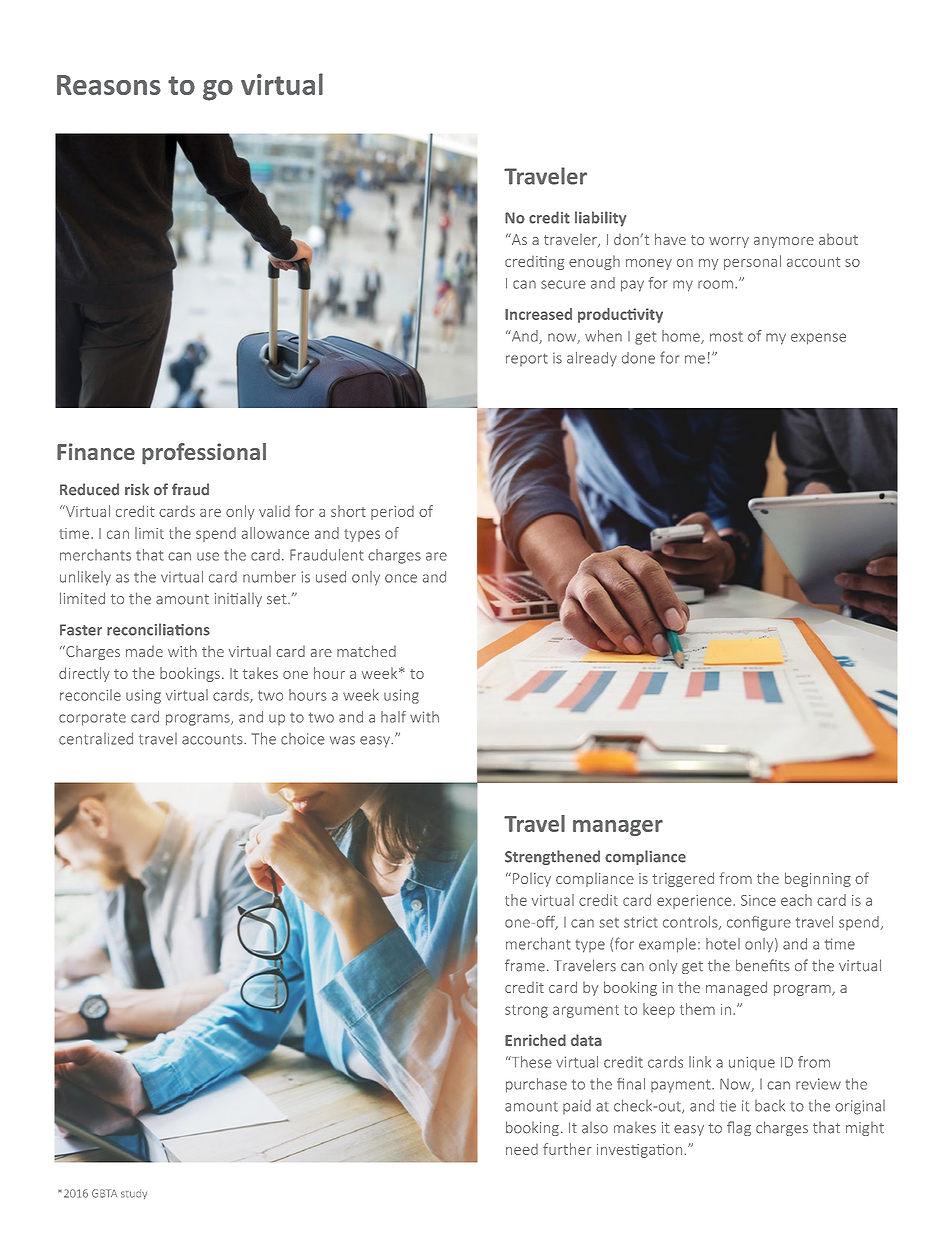  Describe the element at coordinates (784, 242) in the page. I see `anymore` at that location.
